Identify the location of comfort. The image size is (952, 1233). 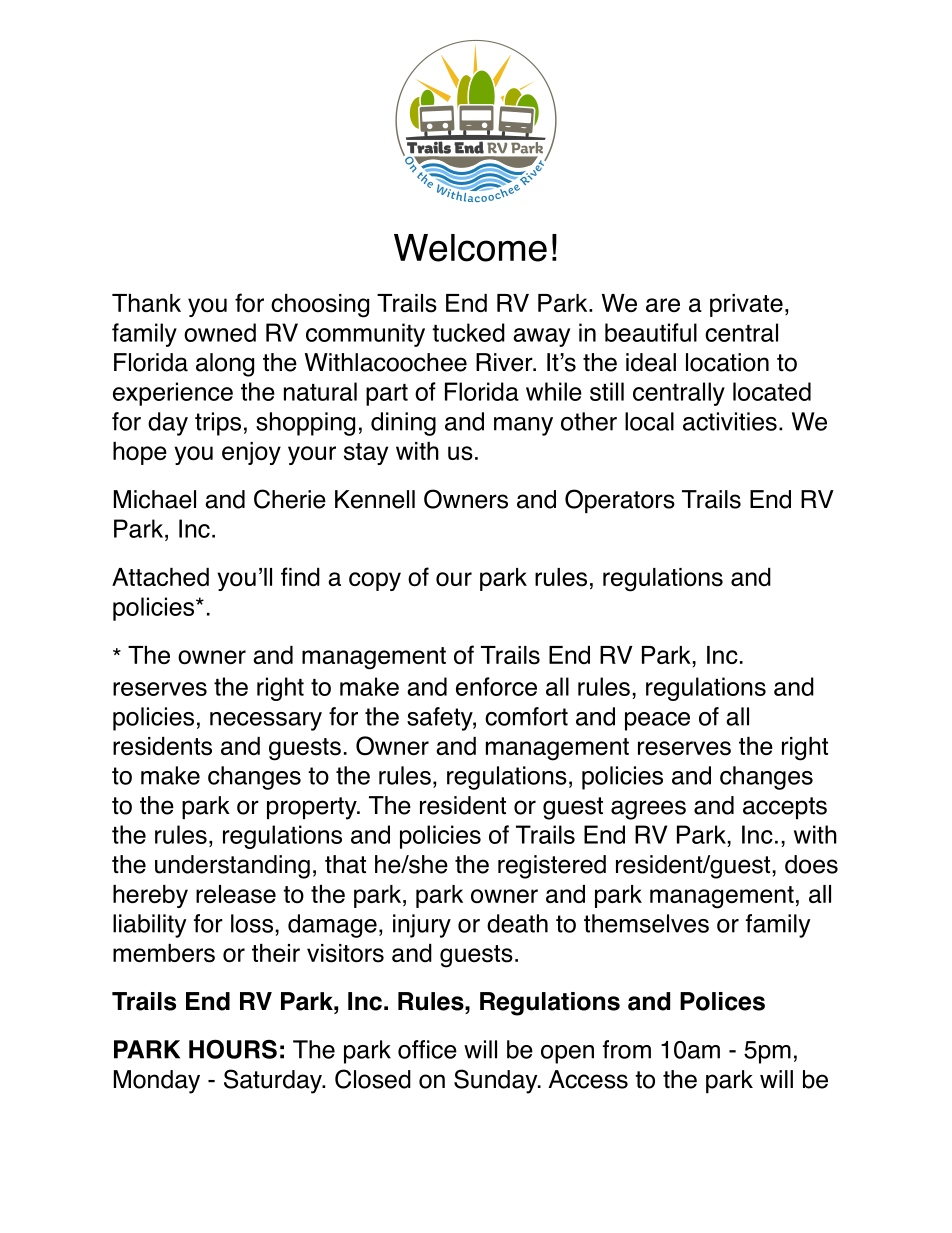
(526, 716).
